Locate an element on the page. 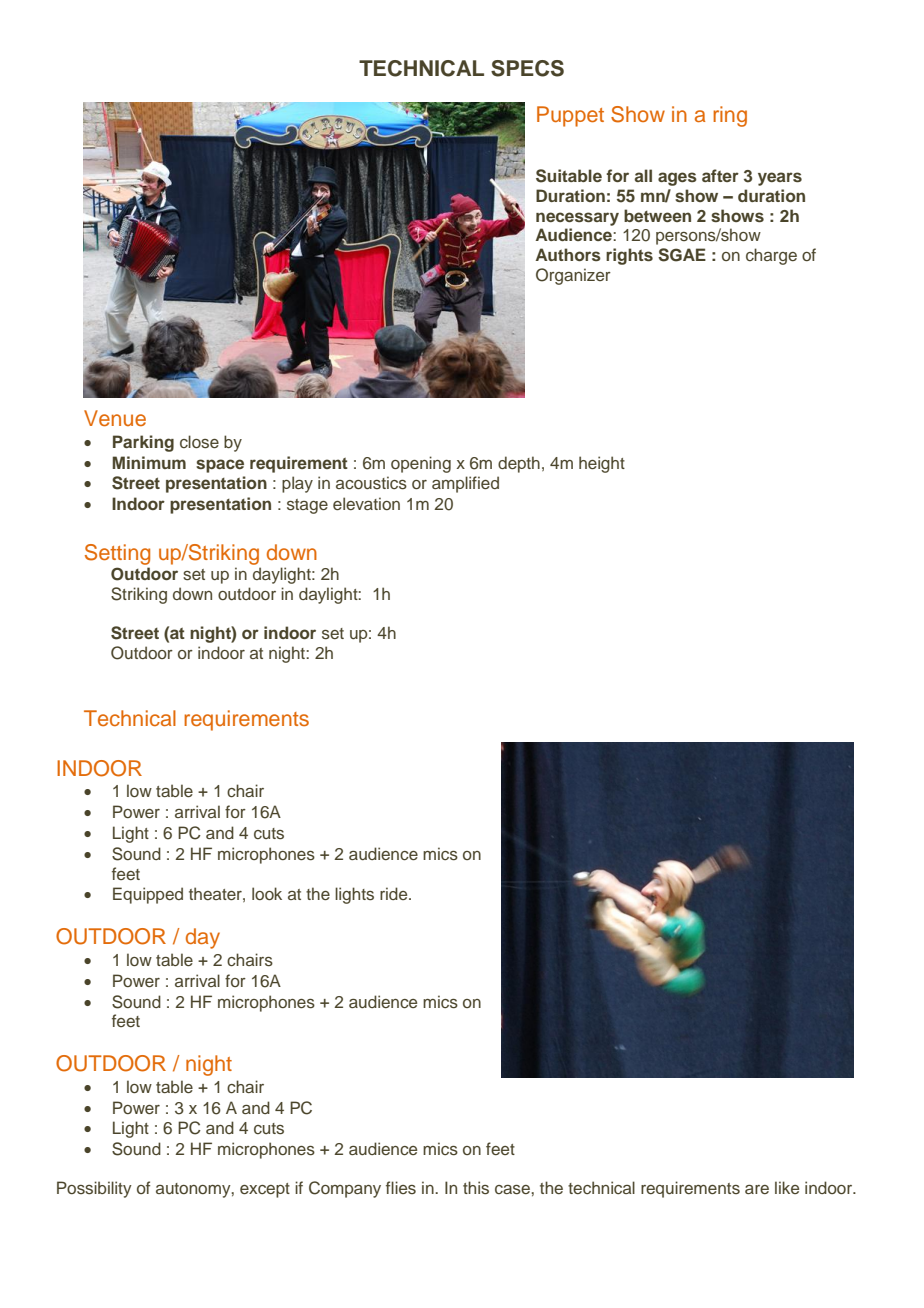 The height and width of the image is (1308, 924). SPECS is located at coordinates (527, 68).
